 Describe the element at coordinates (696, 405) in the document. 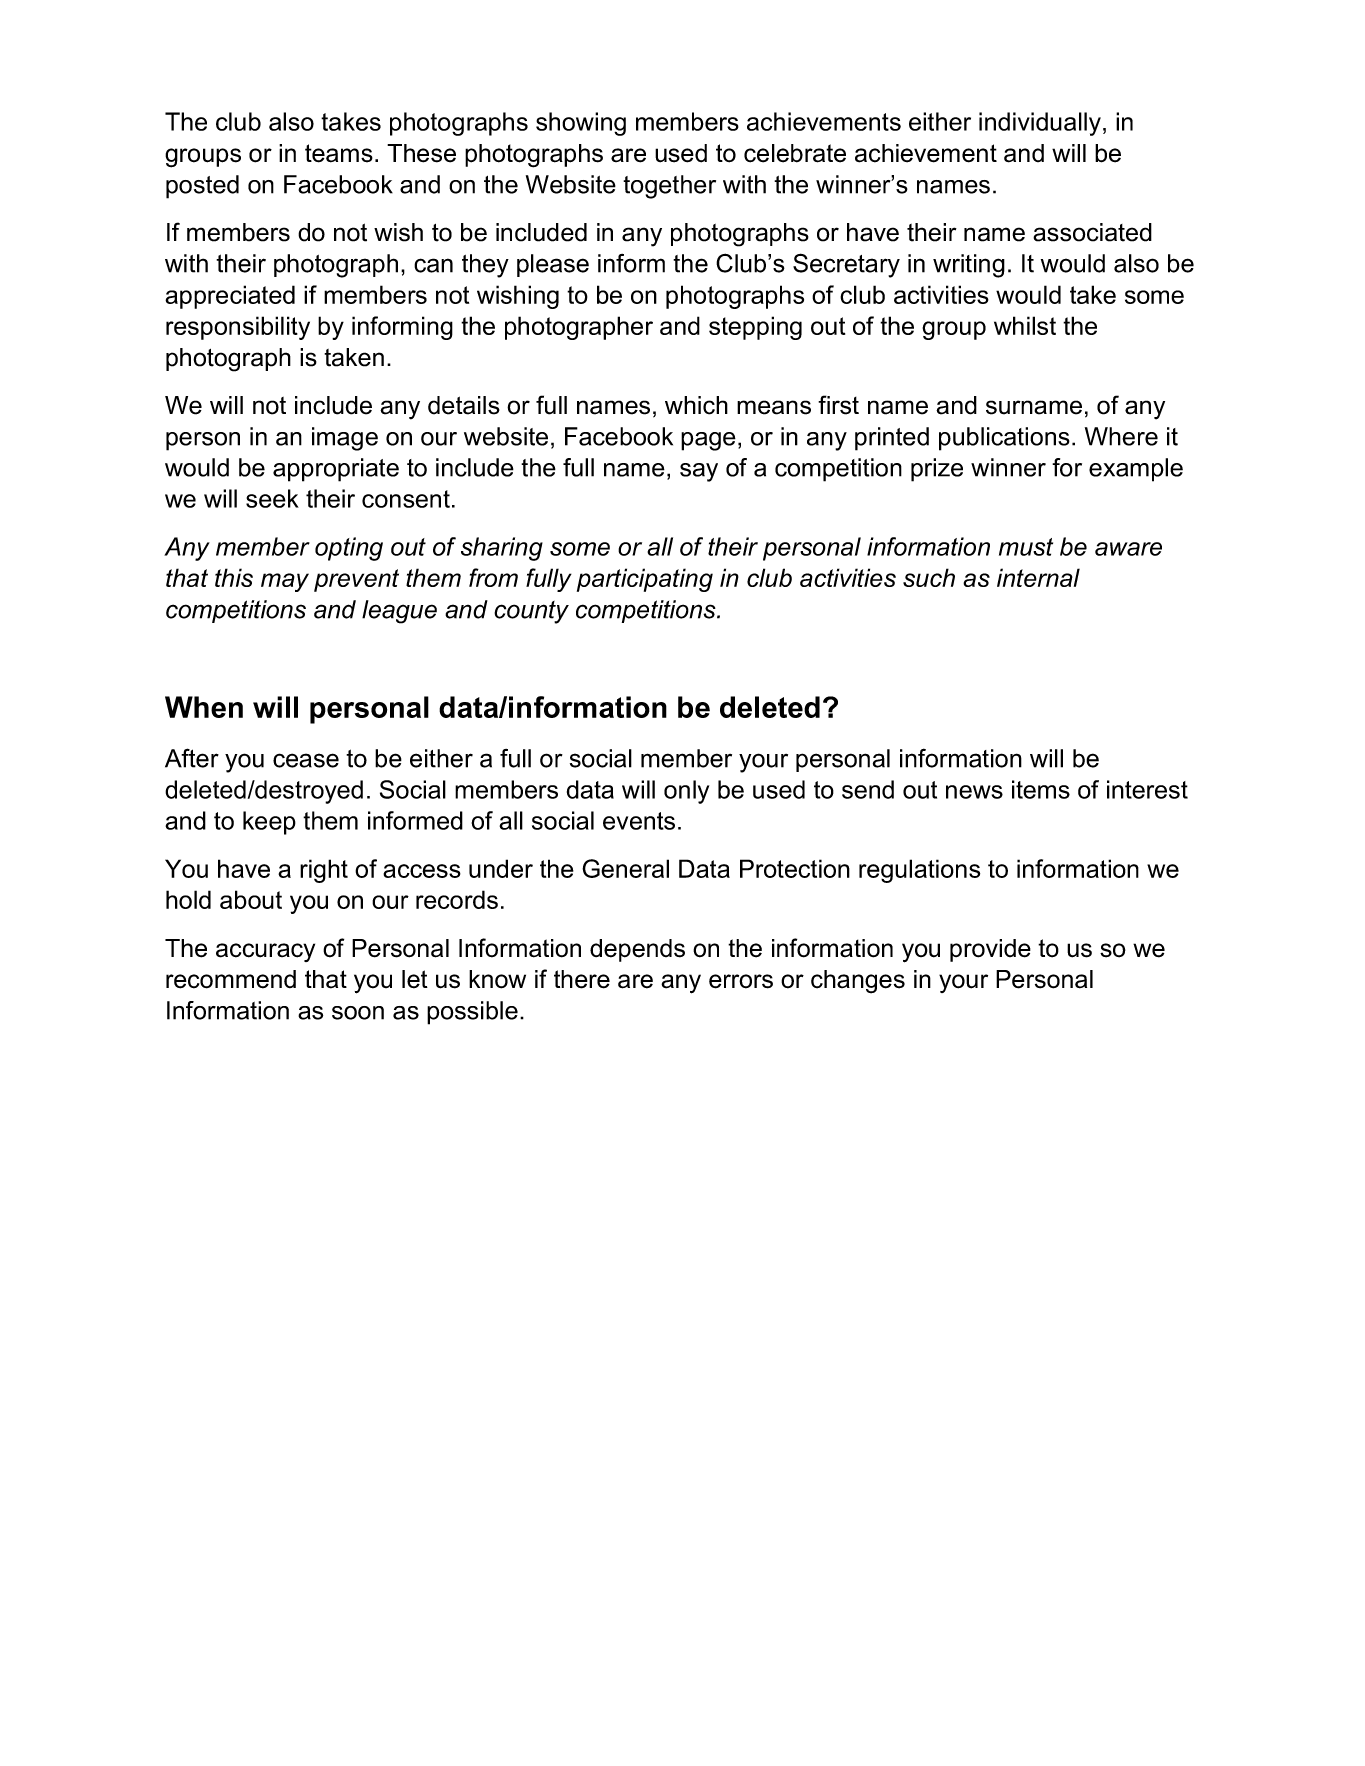

I see `which` at that location.
